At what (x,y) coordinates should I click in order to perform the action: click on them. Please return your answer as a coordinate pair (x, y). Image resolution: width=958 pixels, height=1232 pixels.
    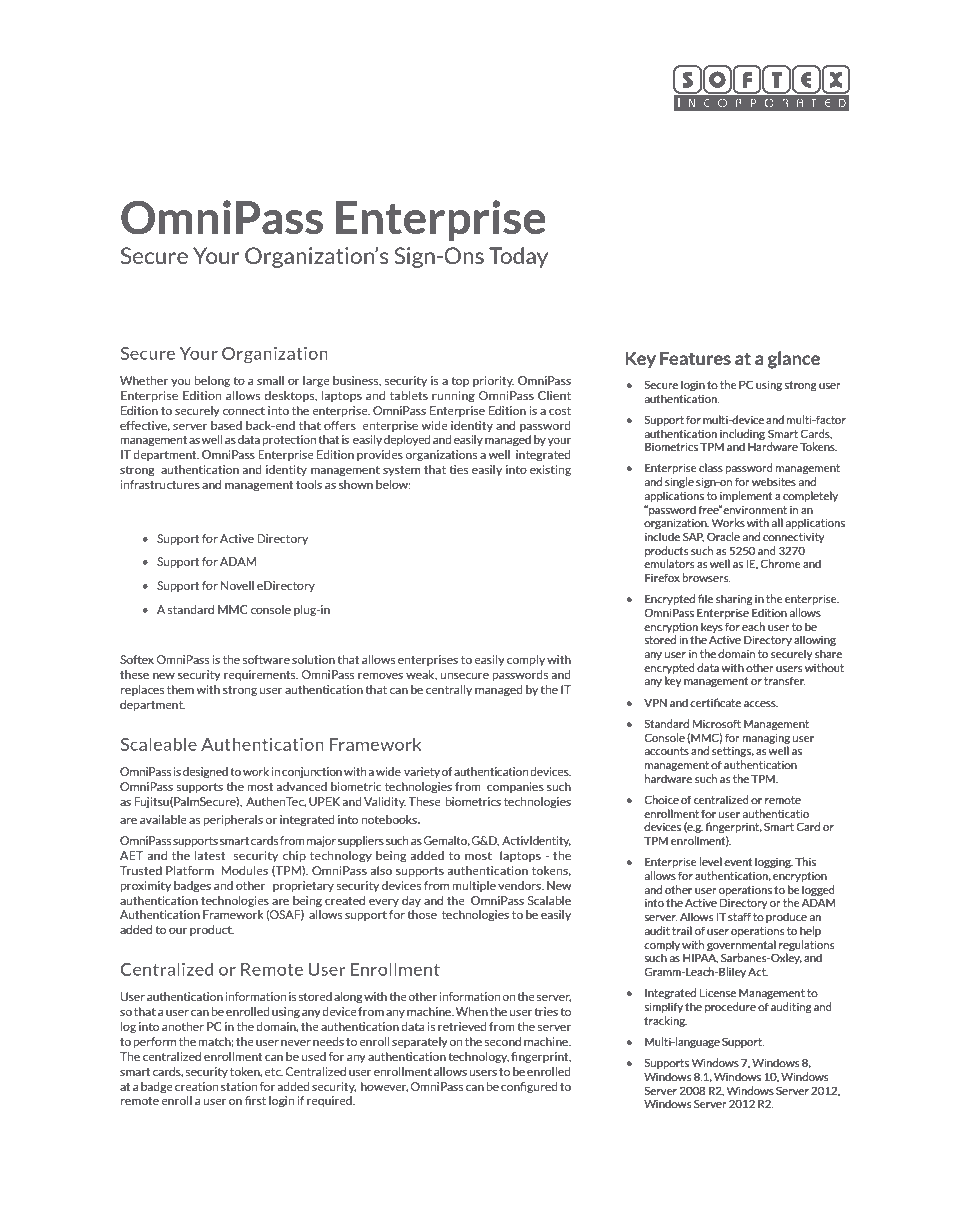
    Looking at the image, I should click on (180, 689).
